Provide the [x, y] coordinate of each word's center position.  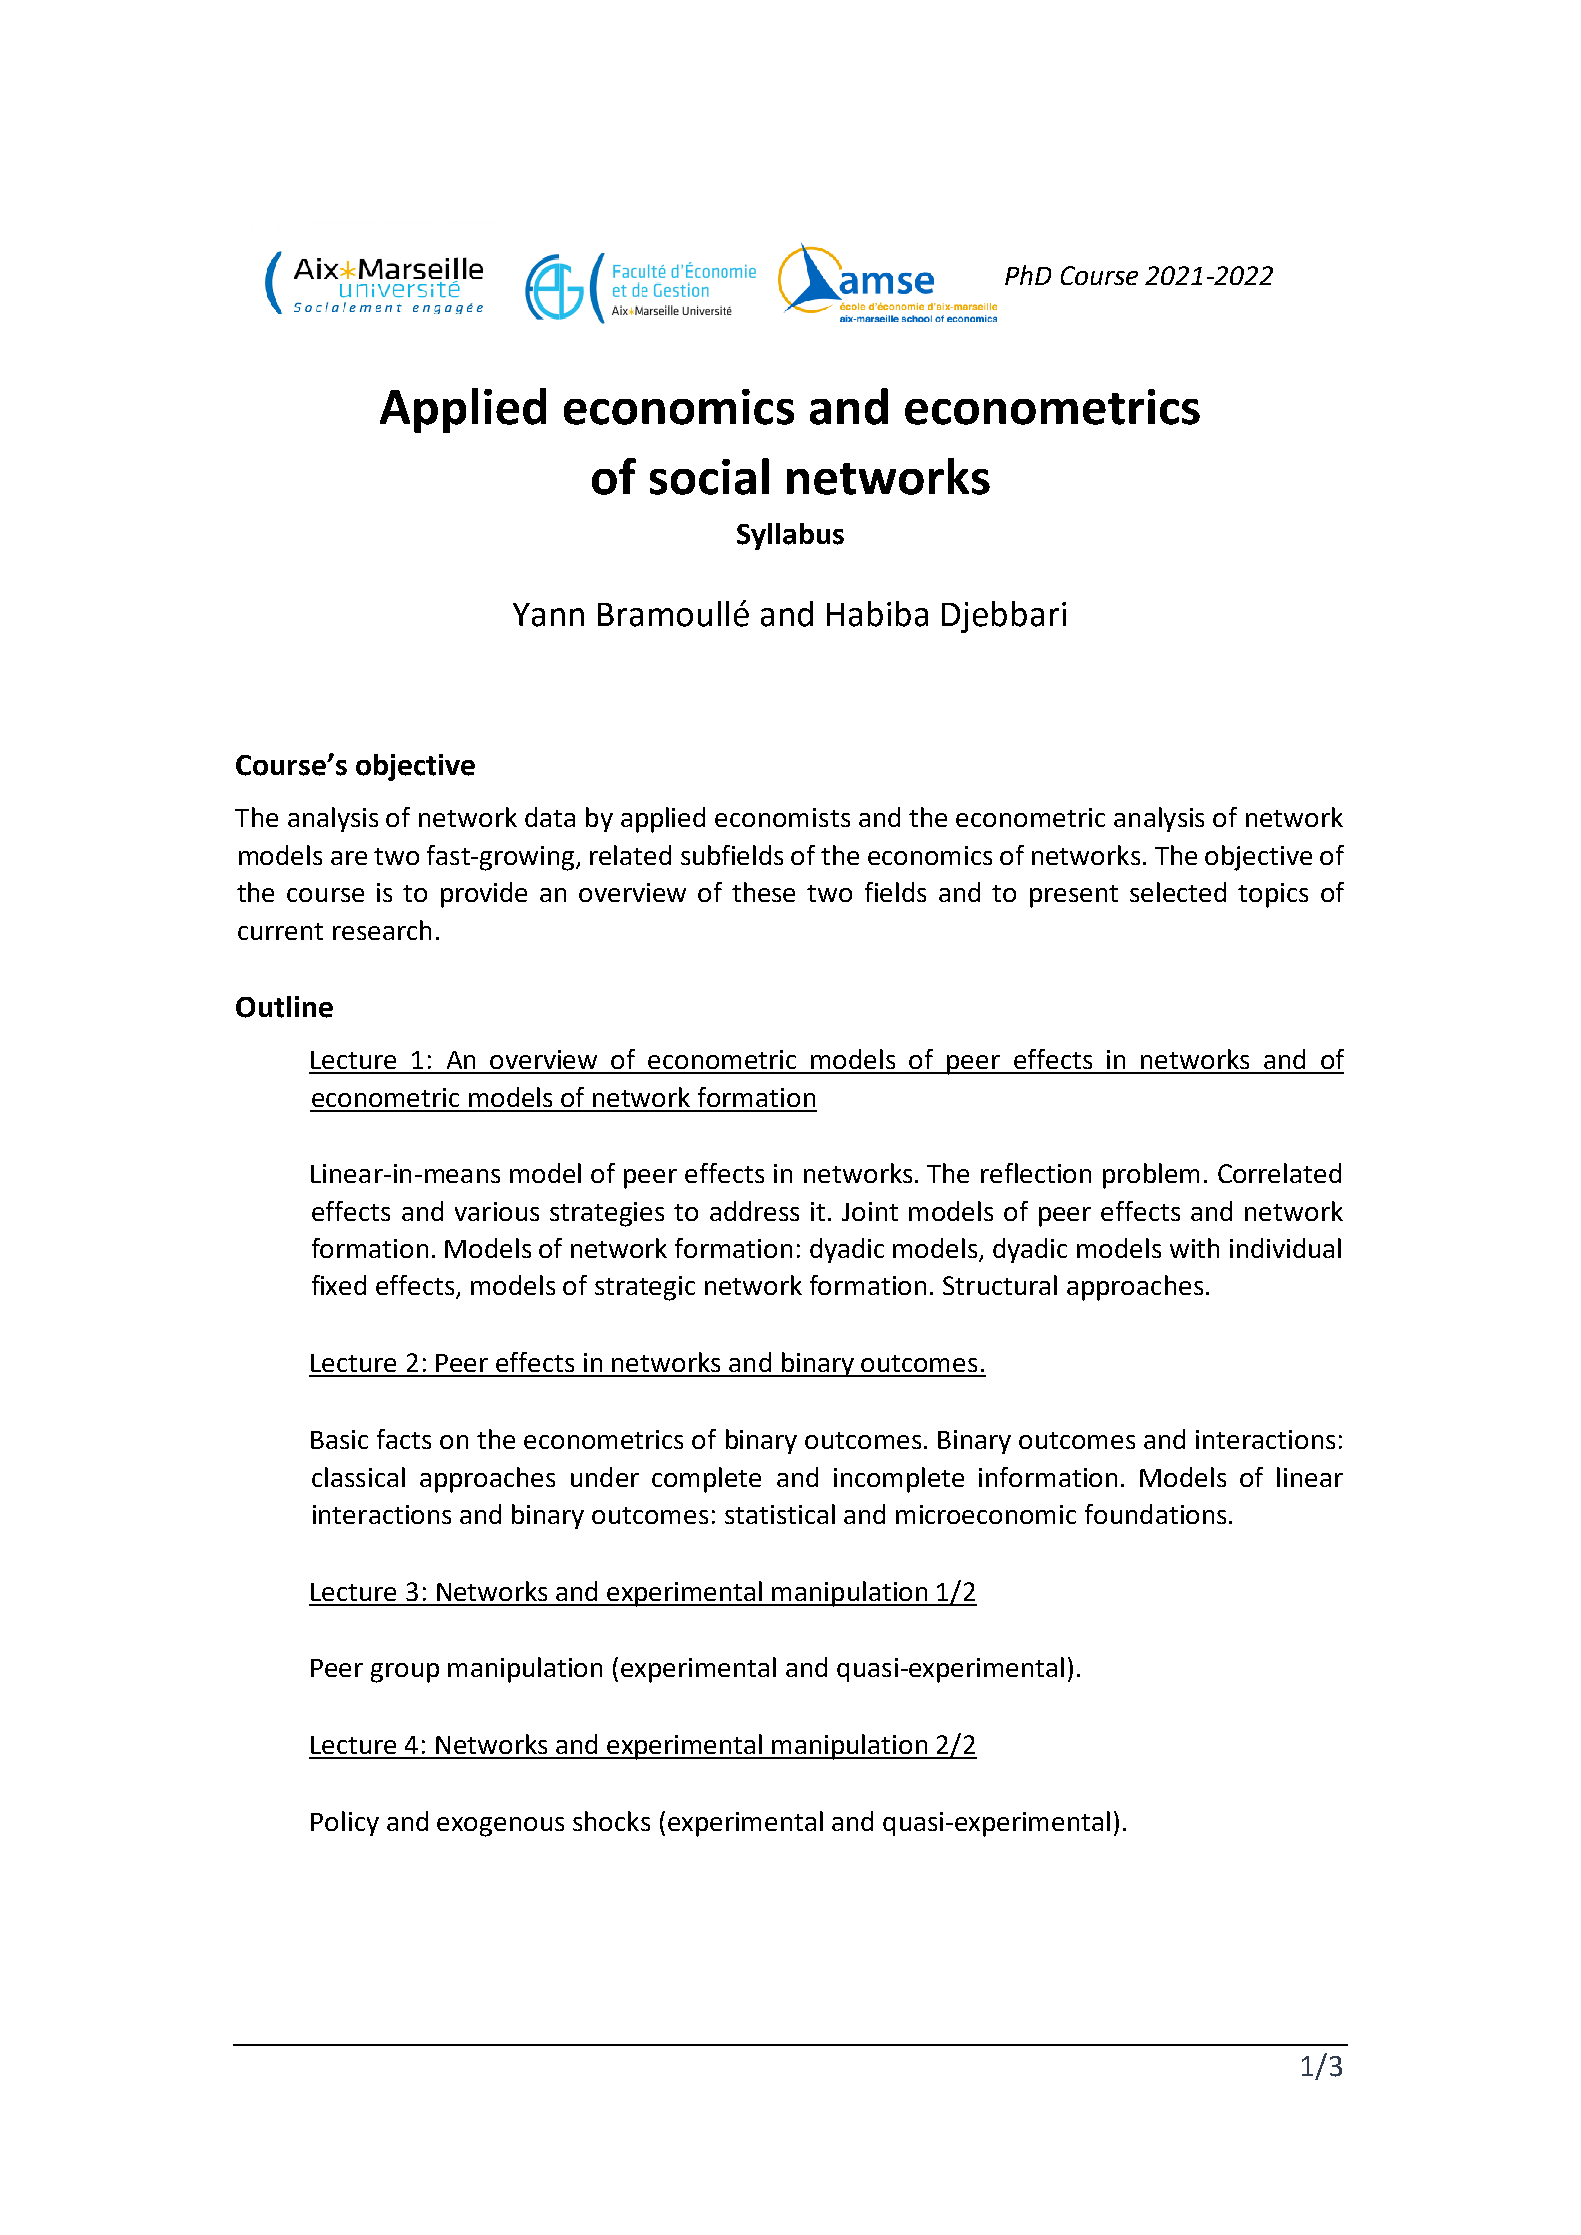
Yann [548, 615]
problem [1151, 1176]
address [754, 1211]
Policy [345, 1823]
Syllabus [790, 536]
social [709, 476]
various [497, 1211]
